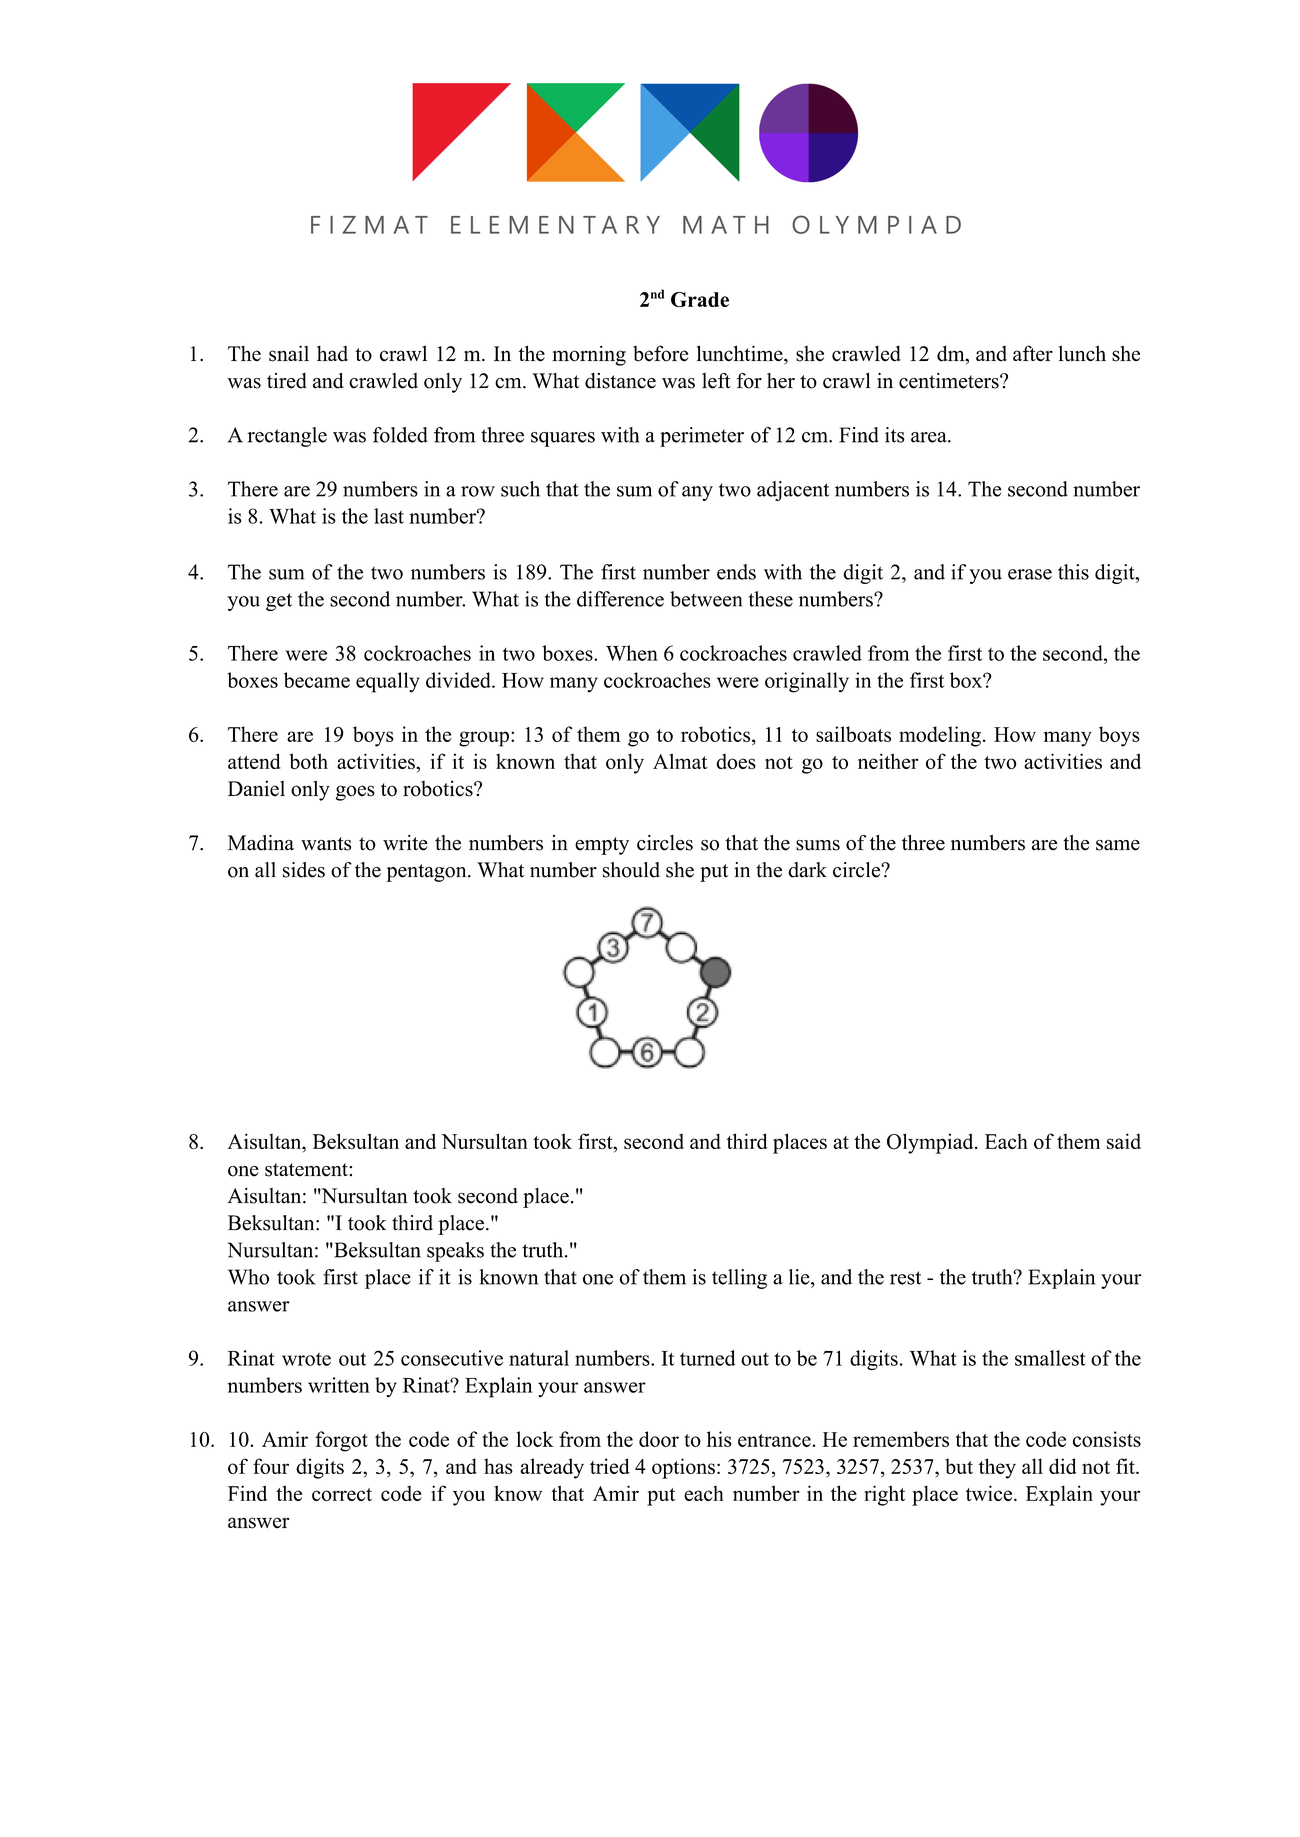  What do you see at coordinates (706, 599) in the screenshot?
I see `between` at bounding box center [706, 599].
